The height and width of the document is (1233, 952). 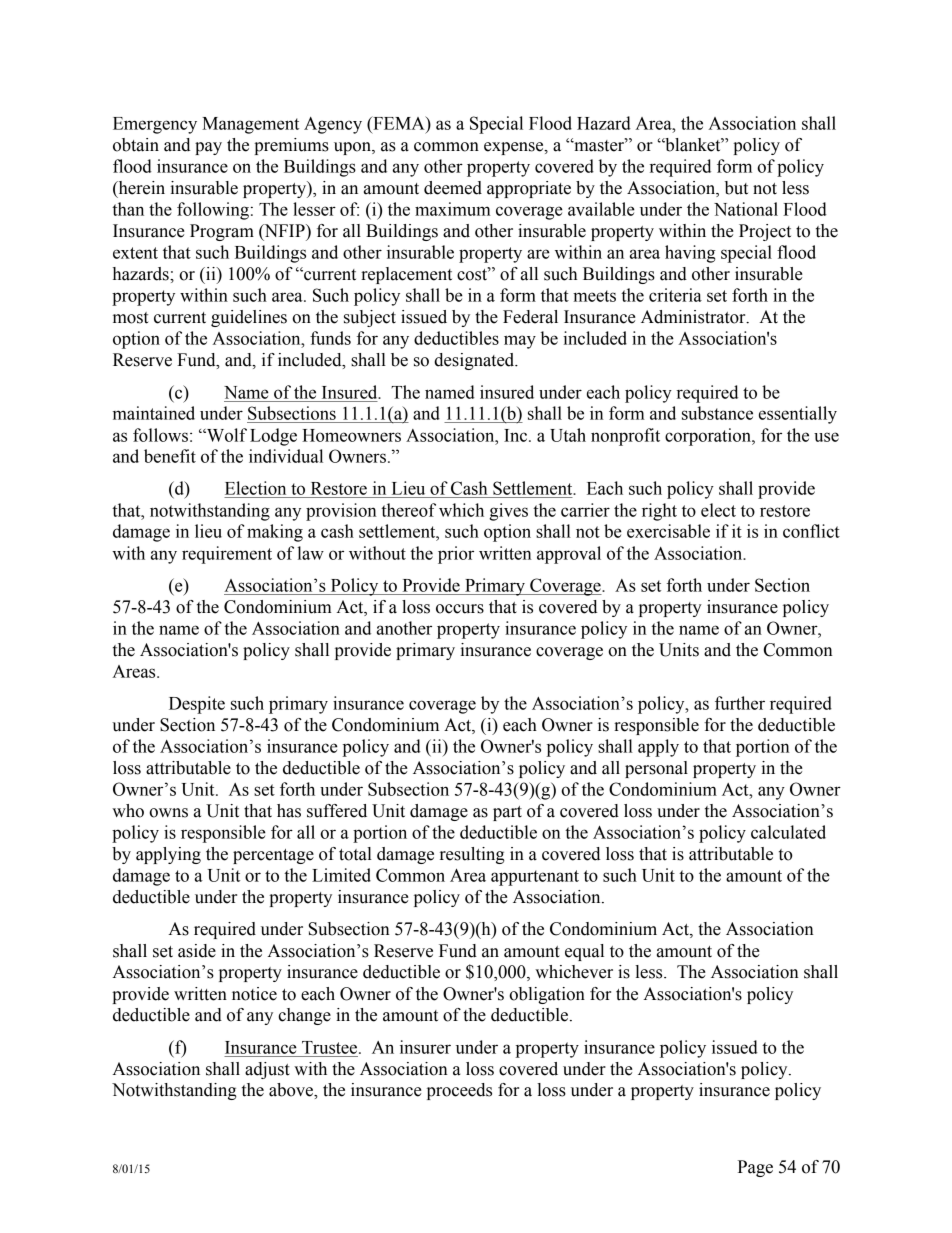 What do you see at coordinates (472, 855) in the document?
I see `resulting` at bounding box center [472, 855].
